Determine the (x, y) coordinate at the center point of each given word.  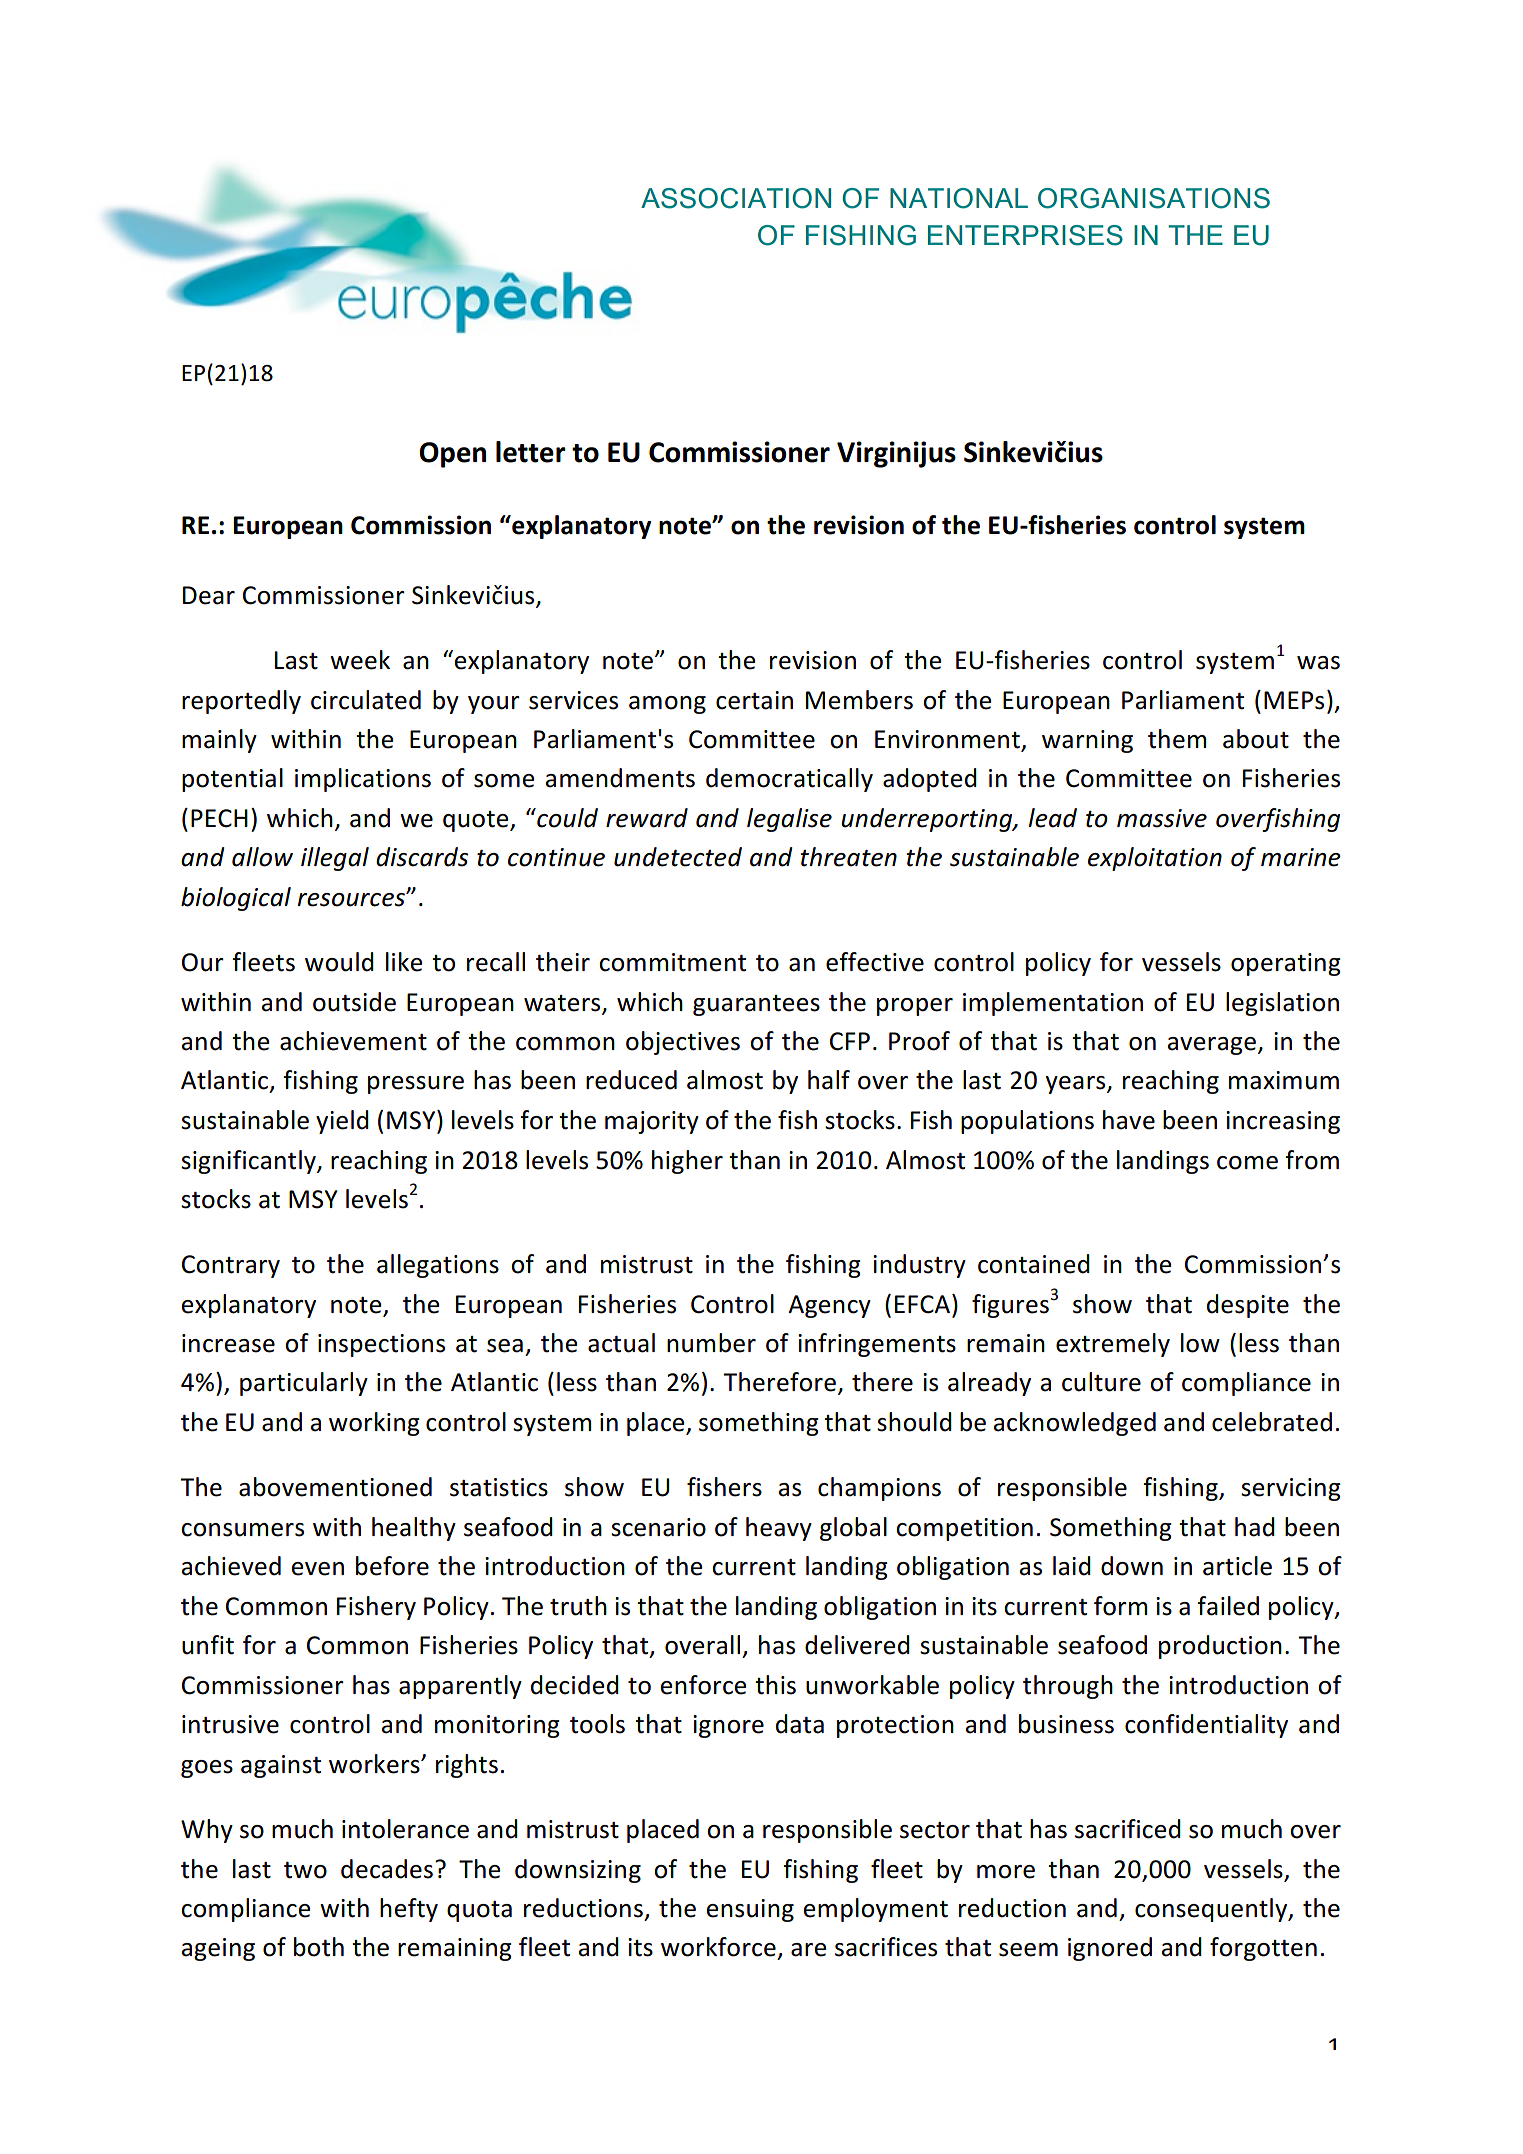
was (1318, 663)
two (305, 1870)
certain (754, 700)
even (317, 1569)
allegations (438, 1266)
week (360, 660)
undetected (678, 857)
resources (352, 899)
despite (1248, 1306)
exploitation (1155, 859)
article (1237, 1566)
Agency (829, 1306)
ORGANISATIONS (1154, 198)
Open (452, 455)
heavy (779, 1529)
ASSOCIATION (736, 198)
